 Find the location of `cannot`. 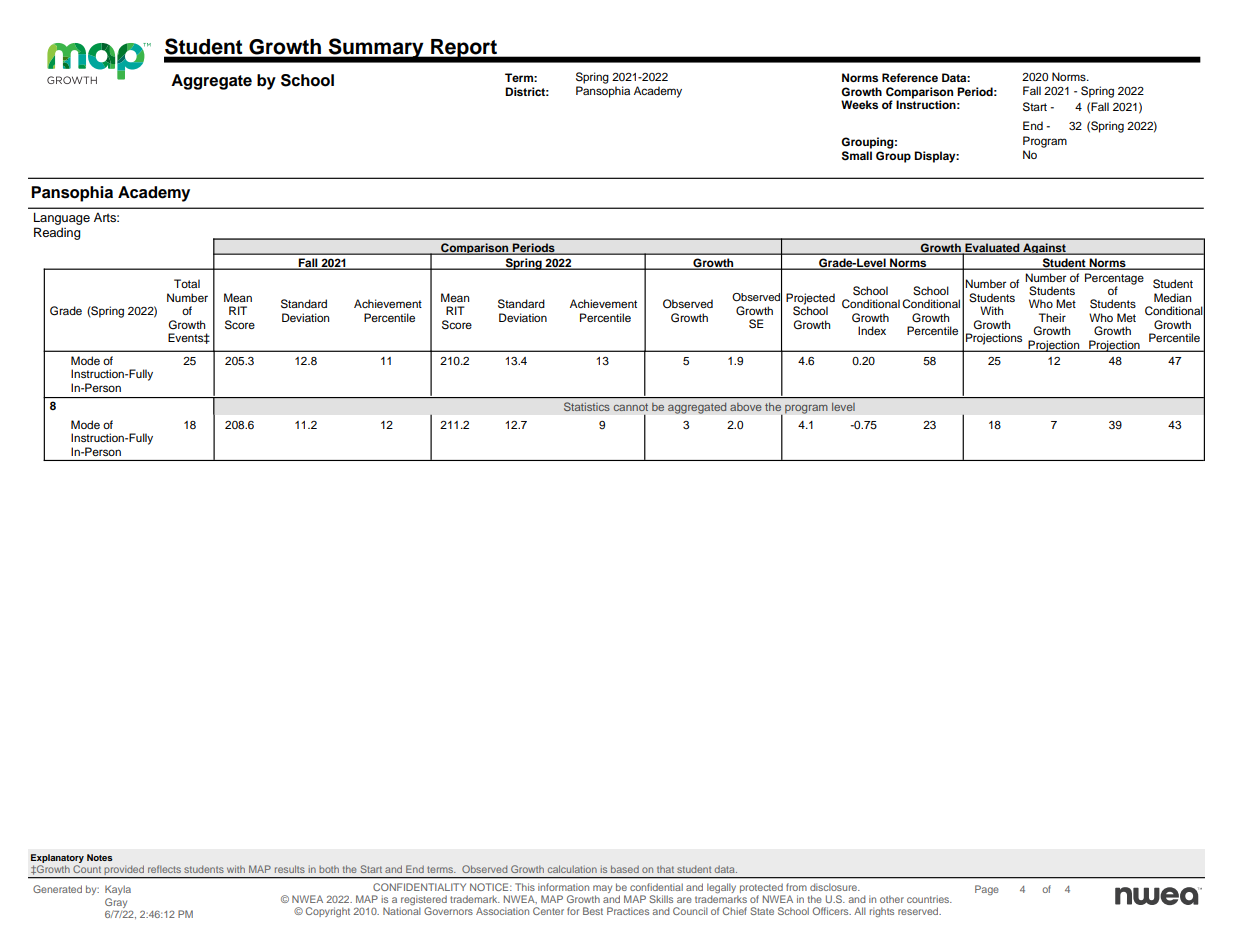

cannot is located at coordinates (631, 407).
